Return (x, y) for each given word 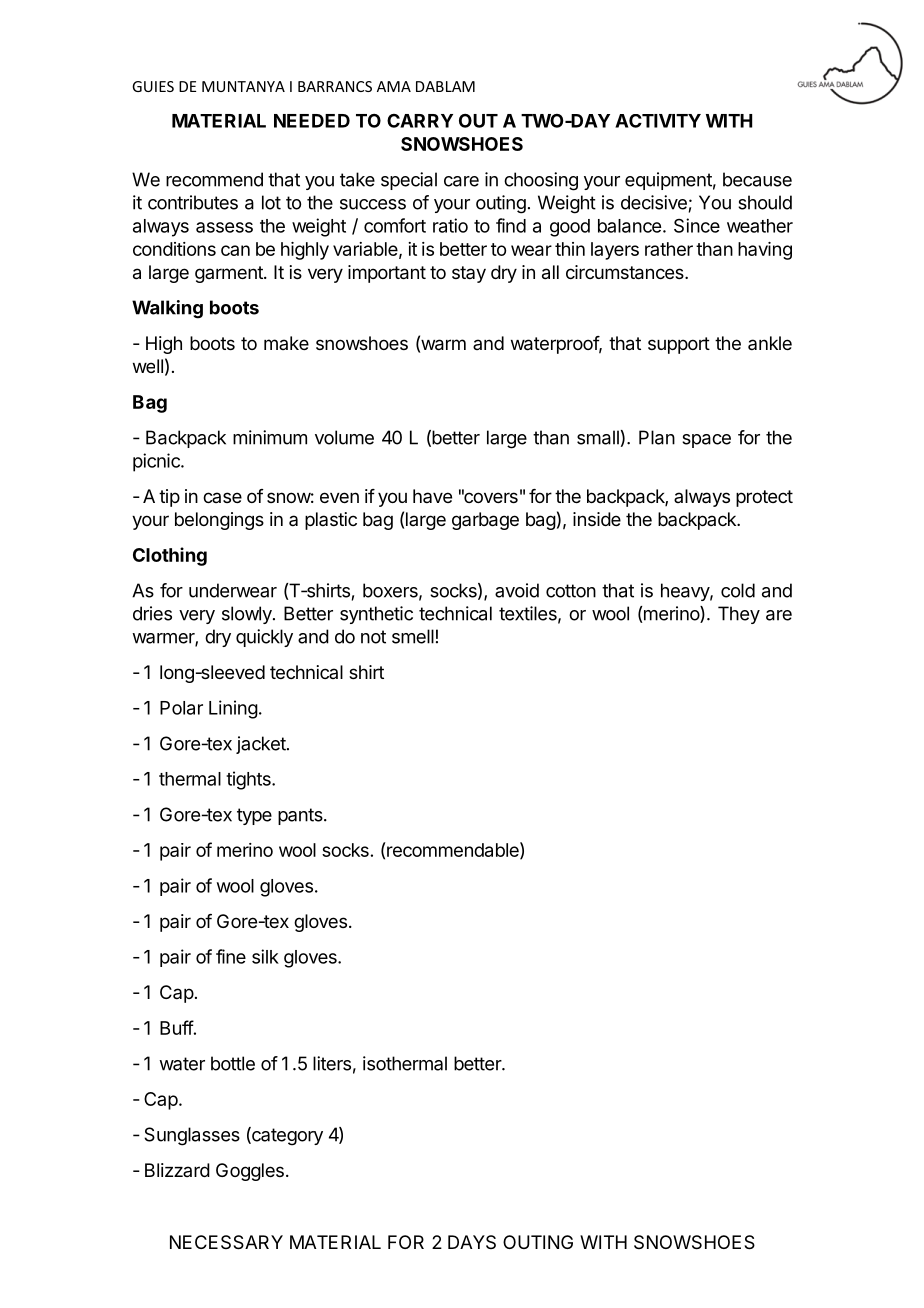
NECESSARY (226, 1242)
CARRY (420, 121)
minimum (270, 437)
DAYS (472, 1242)
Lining (233, 709)
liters (332, 1063)
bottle (233, 1063)
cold (738, 590)
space (706, 441)
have (432, 496)
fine (231, 956)
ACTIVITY (658, 121)
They (739, 615)
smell (413, 636)
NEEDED (312, 121)
